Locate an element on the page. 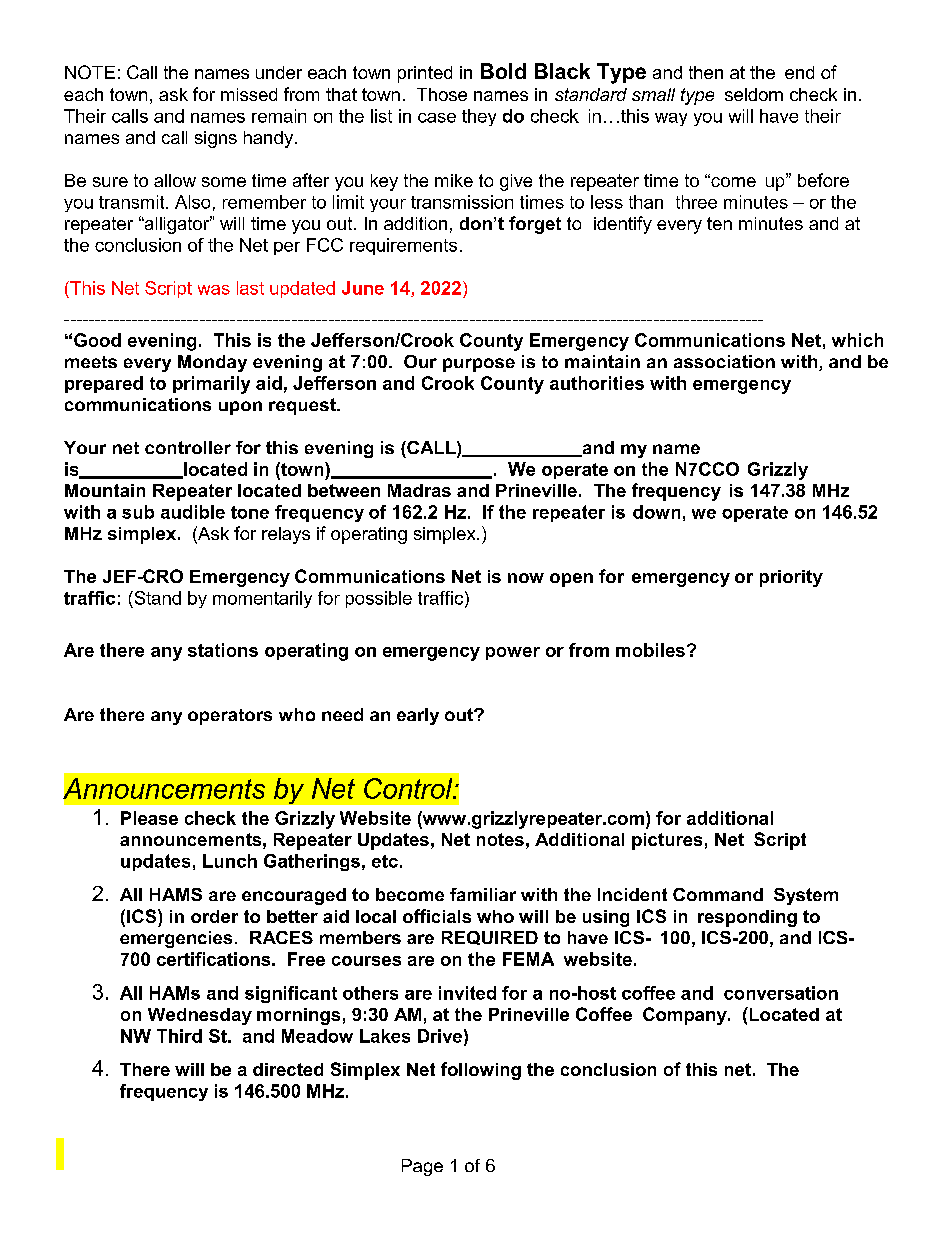 This page has width=952, height=1233. upon is located at coordinates (240, 408).
